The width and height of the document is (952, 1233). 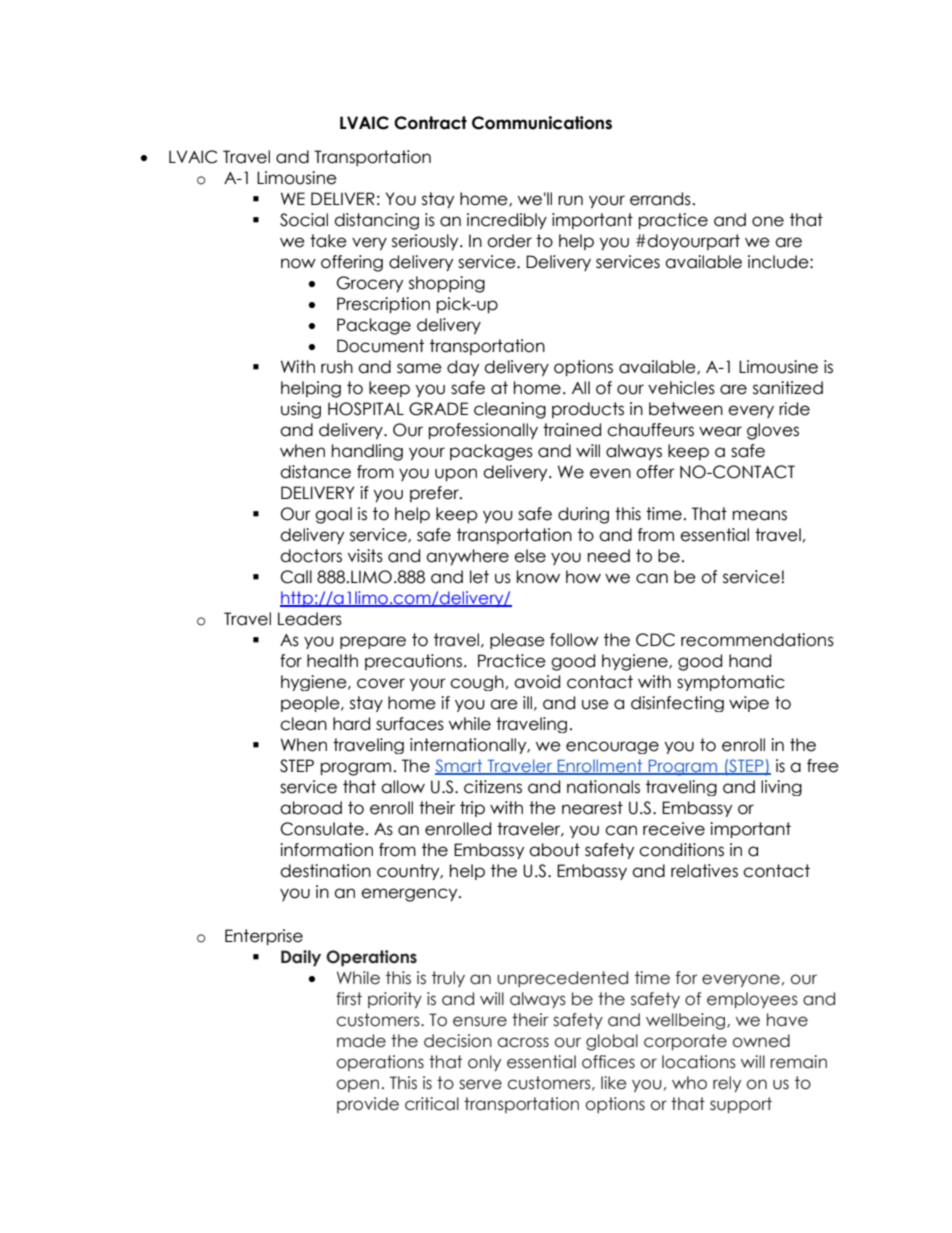 I want to click on errands, so click(x=660, y=199).
